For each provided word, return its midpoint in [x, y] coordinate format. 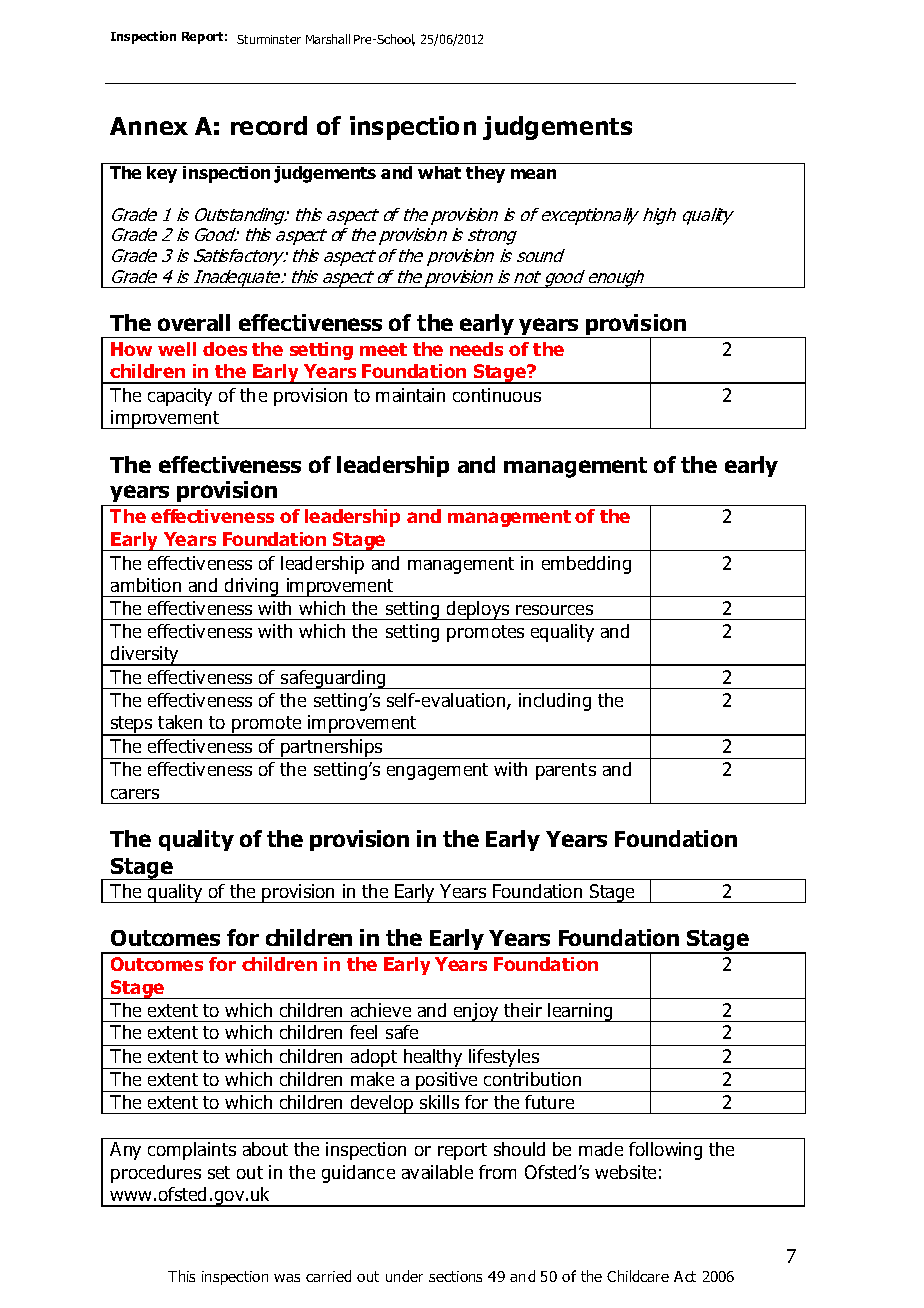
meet [383, 349]
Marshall [328, 39]
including [555, 702]
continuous [497, 395]
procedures [156, 1174]
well [177, 349]
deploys [478, 610]
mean [533, 174]
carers [135, 794]
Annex [149, 126]
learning [581, 1012]
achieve [381, 1010]
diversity [145, 656]
